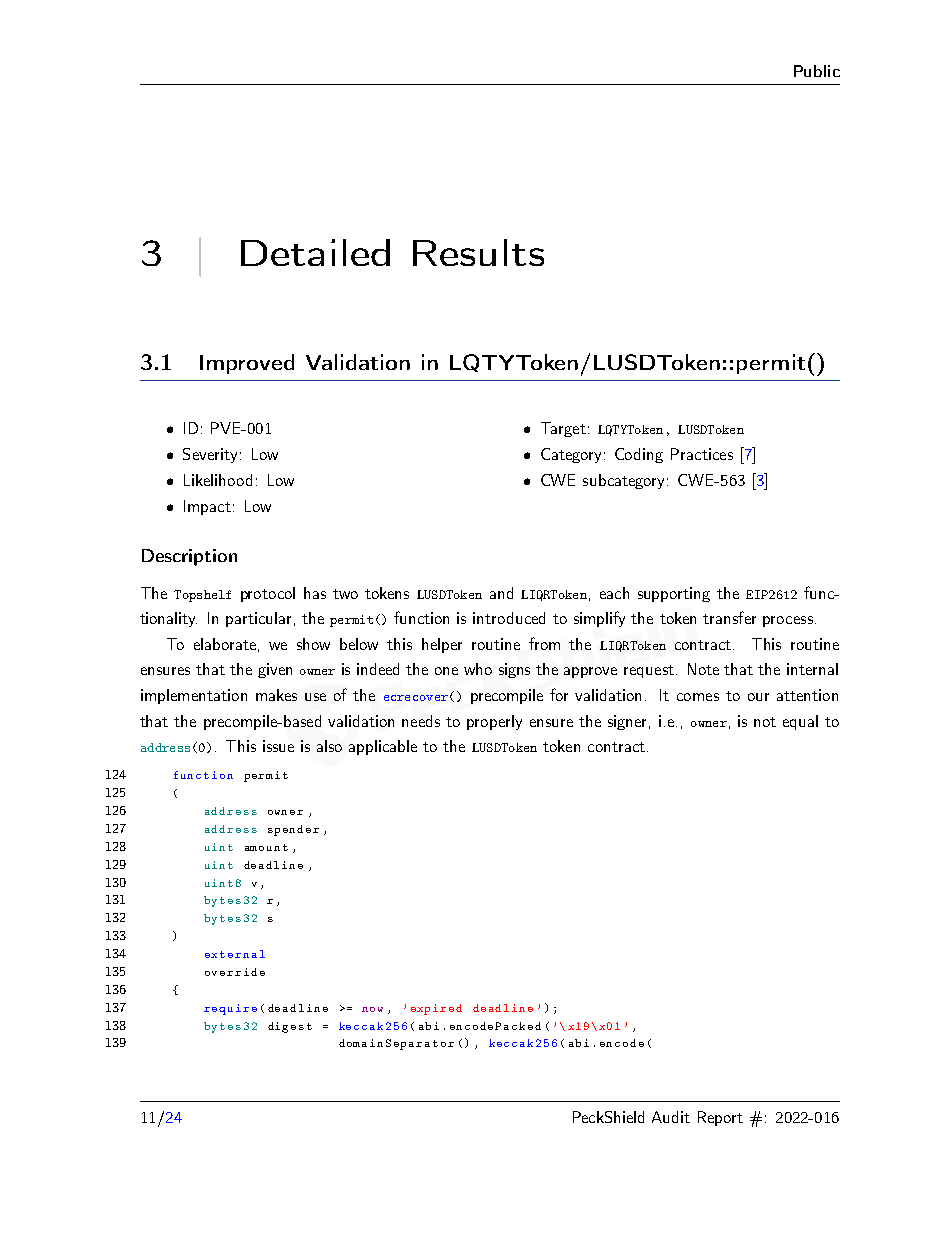 The image size is (952, 1233). I want to click on now, so click(372, 1009).
